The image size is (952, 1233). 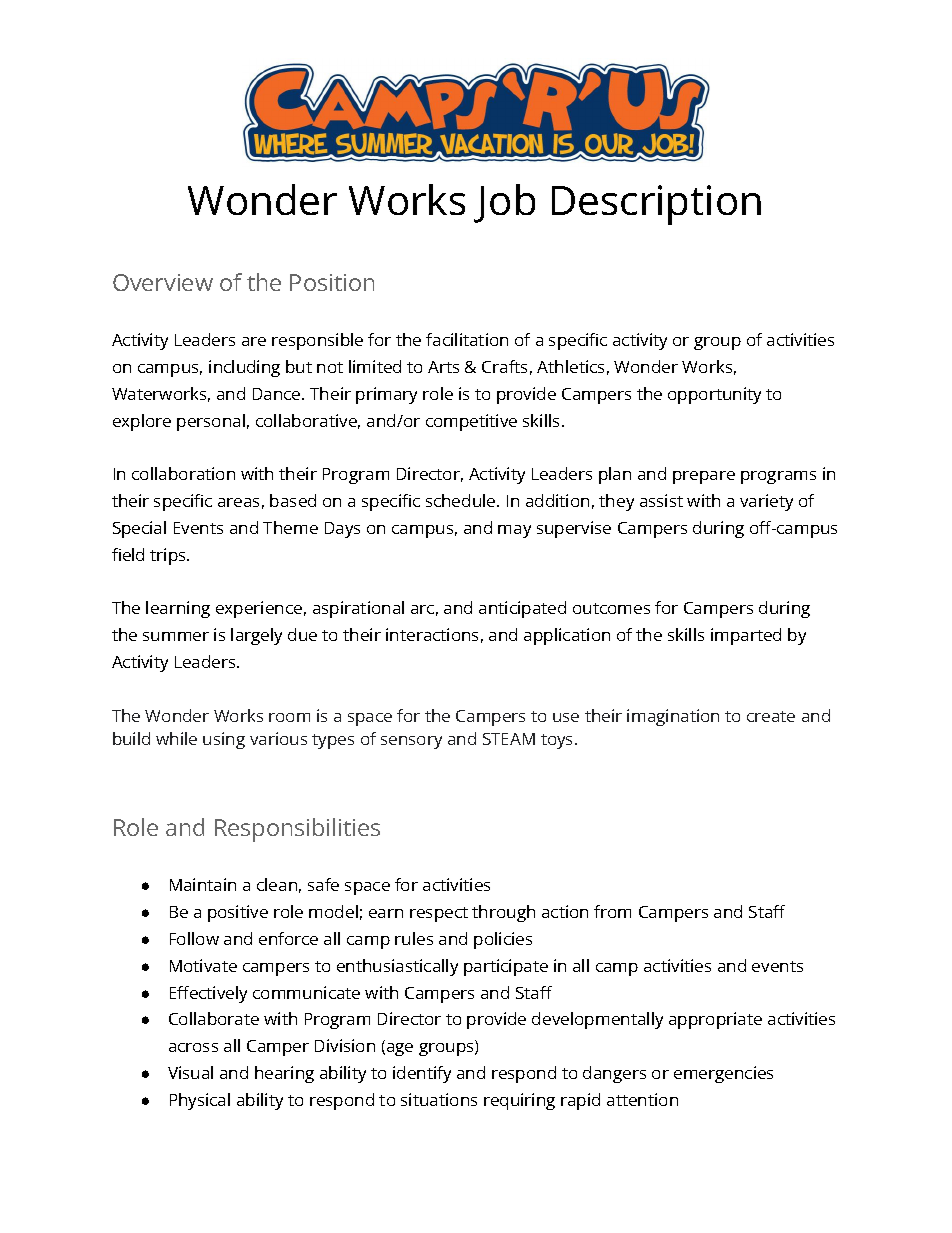 What do you see at coordinates (224, 740) in the page?
I see `using` at bounding box center [224, 740].
